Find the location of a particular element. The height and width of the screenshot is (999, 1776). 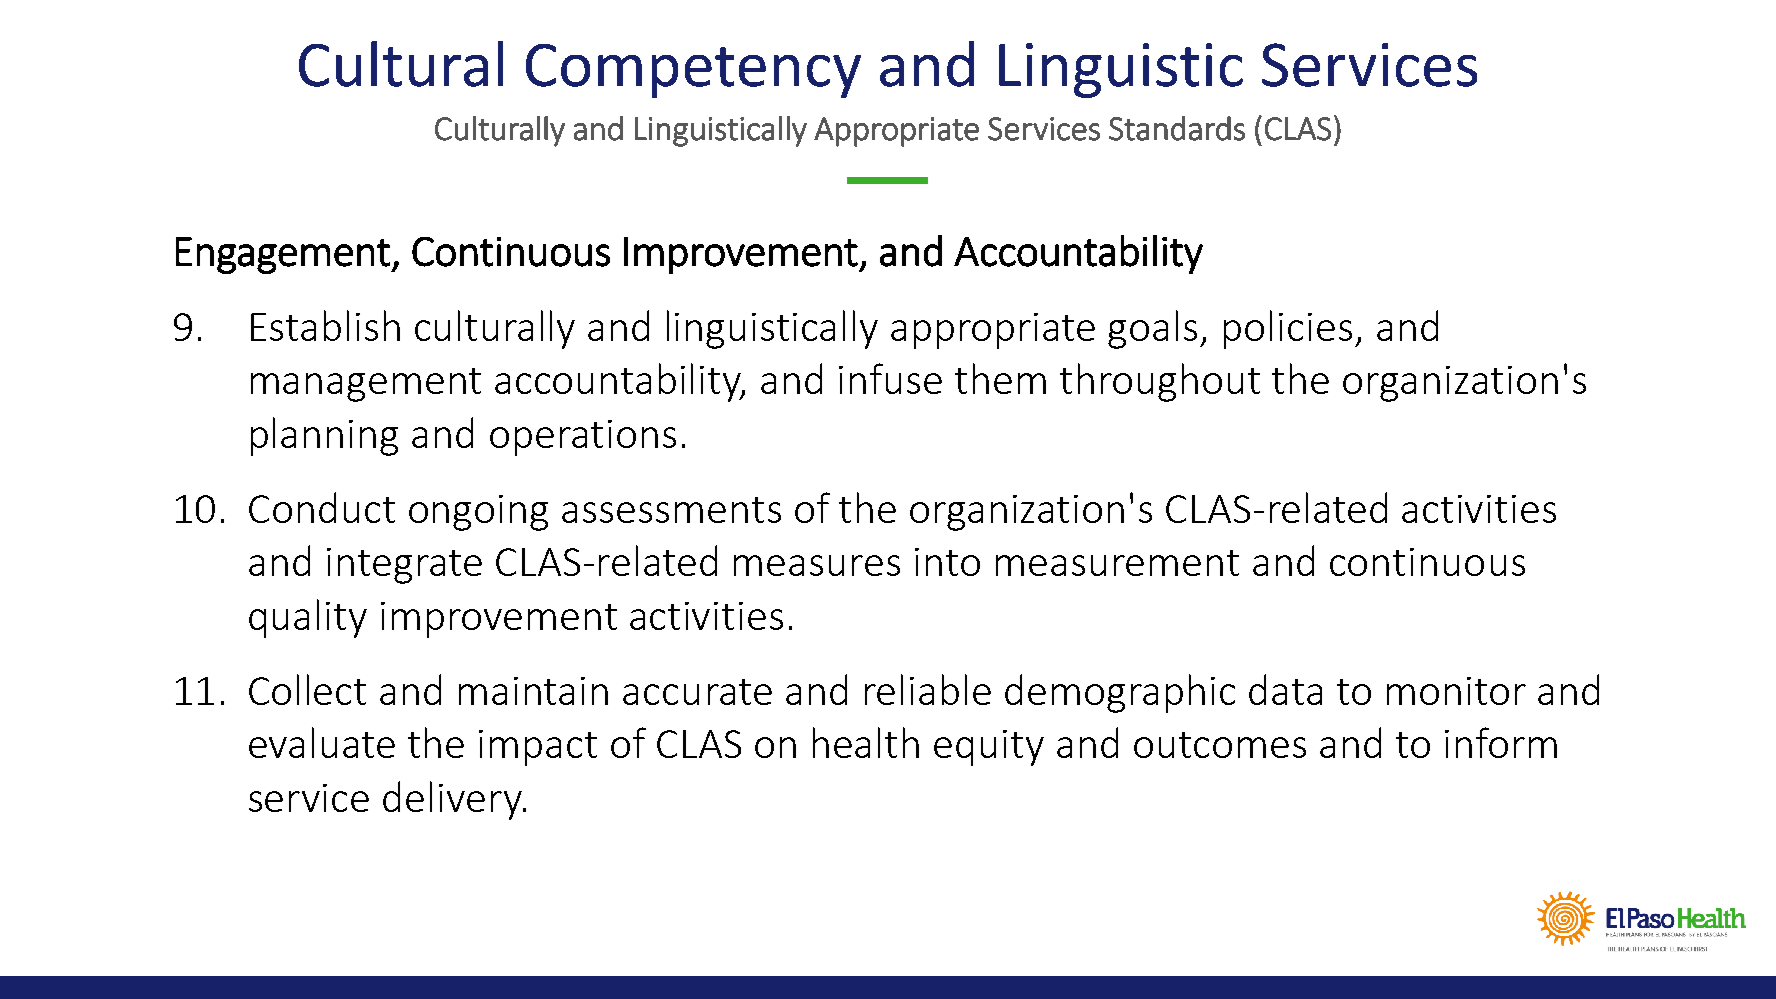

Standards is located at coordinates (1177, 128).
